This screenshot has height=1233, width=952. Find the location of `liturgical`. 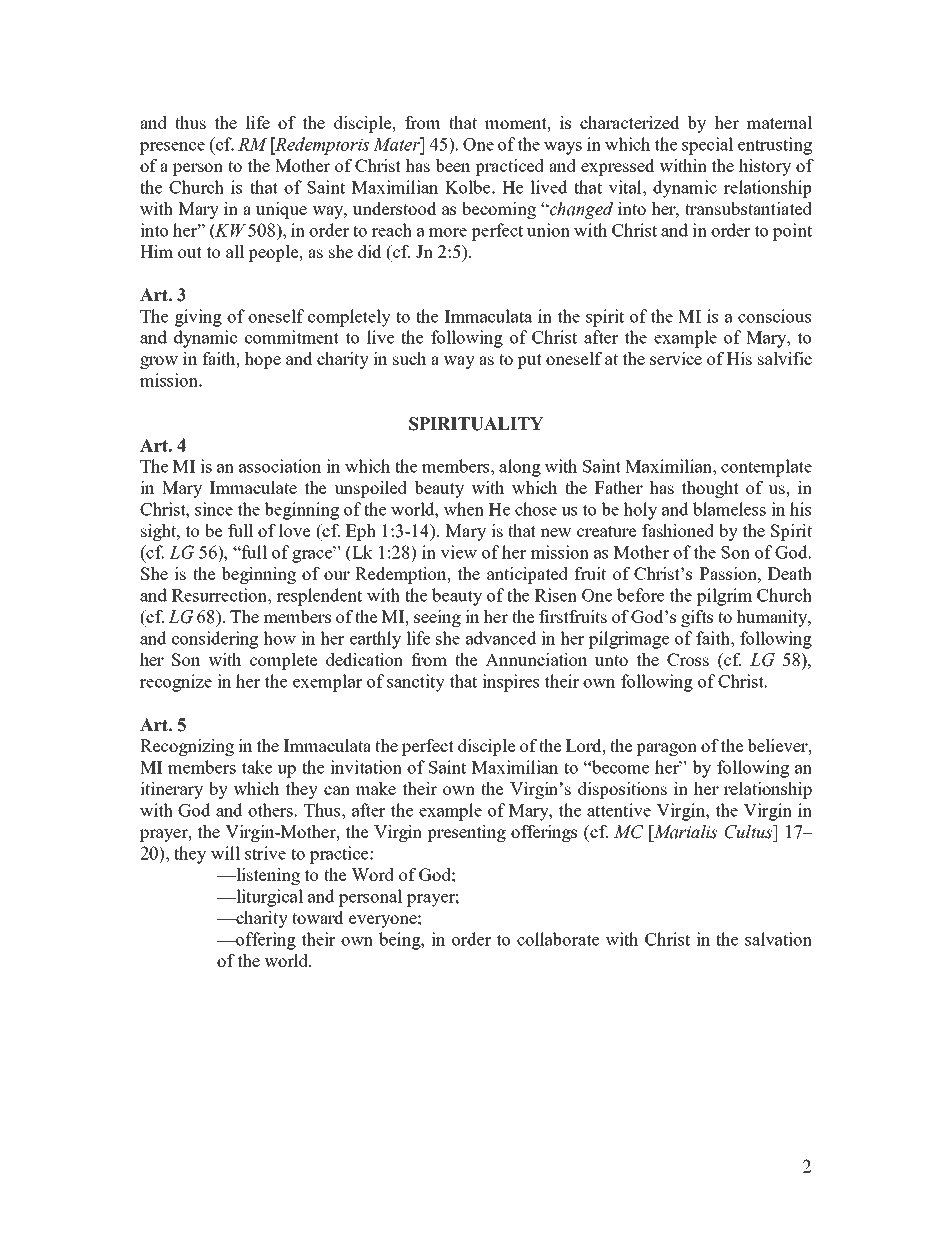

liturgical is located at coordinates (268, 898).
